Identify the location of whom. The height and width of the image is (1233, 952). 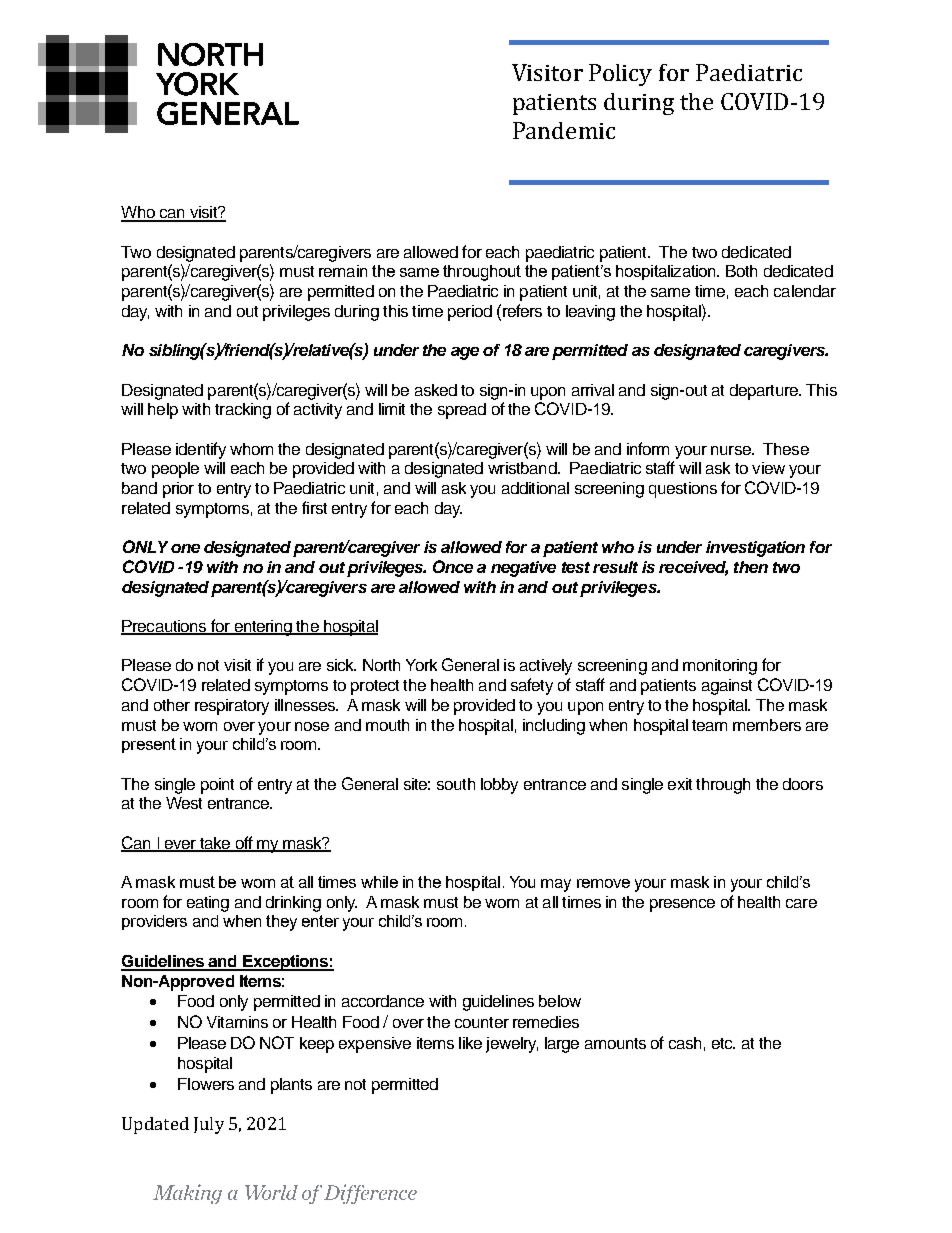
(251, 449).
